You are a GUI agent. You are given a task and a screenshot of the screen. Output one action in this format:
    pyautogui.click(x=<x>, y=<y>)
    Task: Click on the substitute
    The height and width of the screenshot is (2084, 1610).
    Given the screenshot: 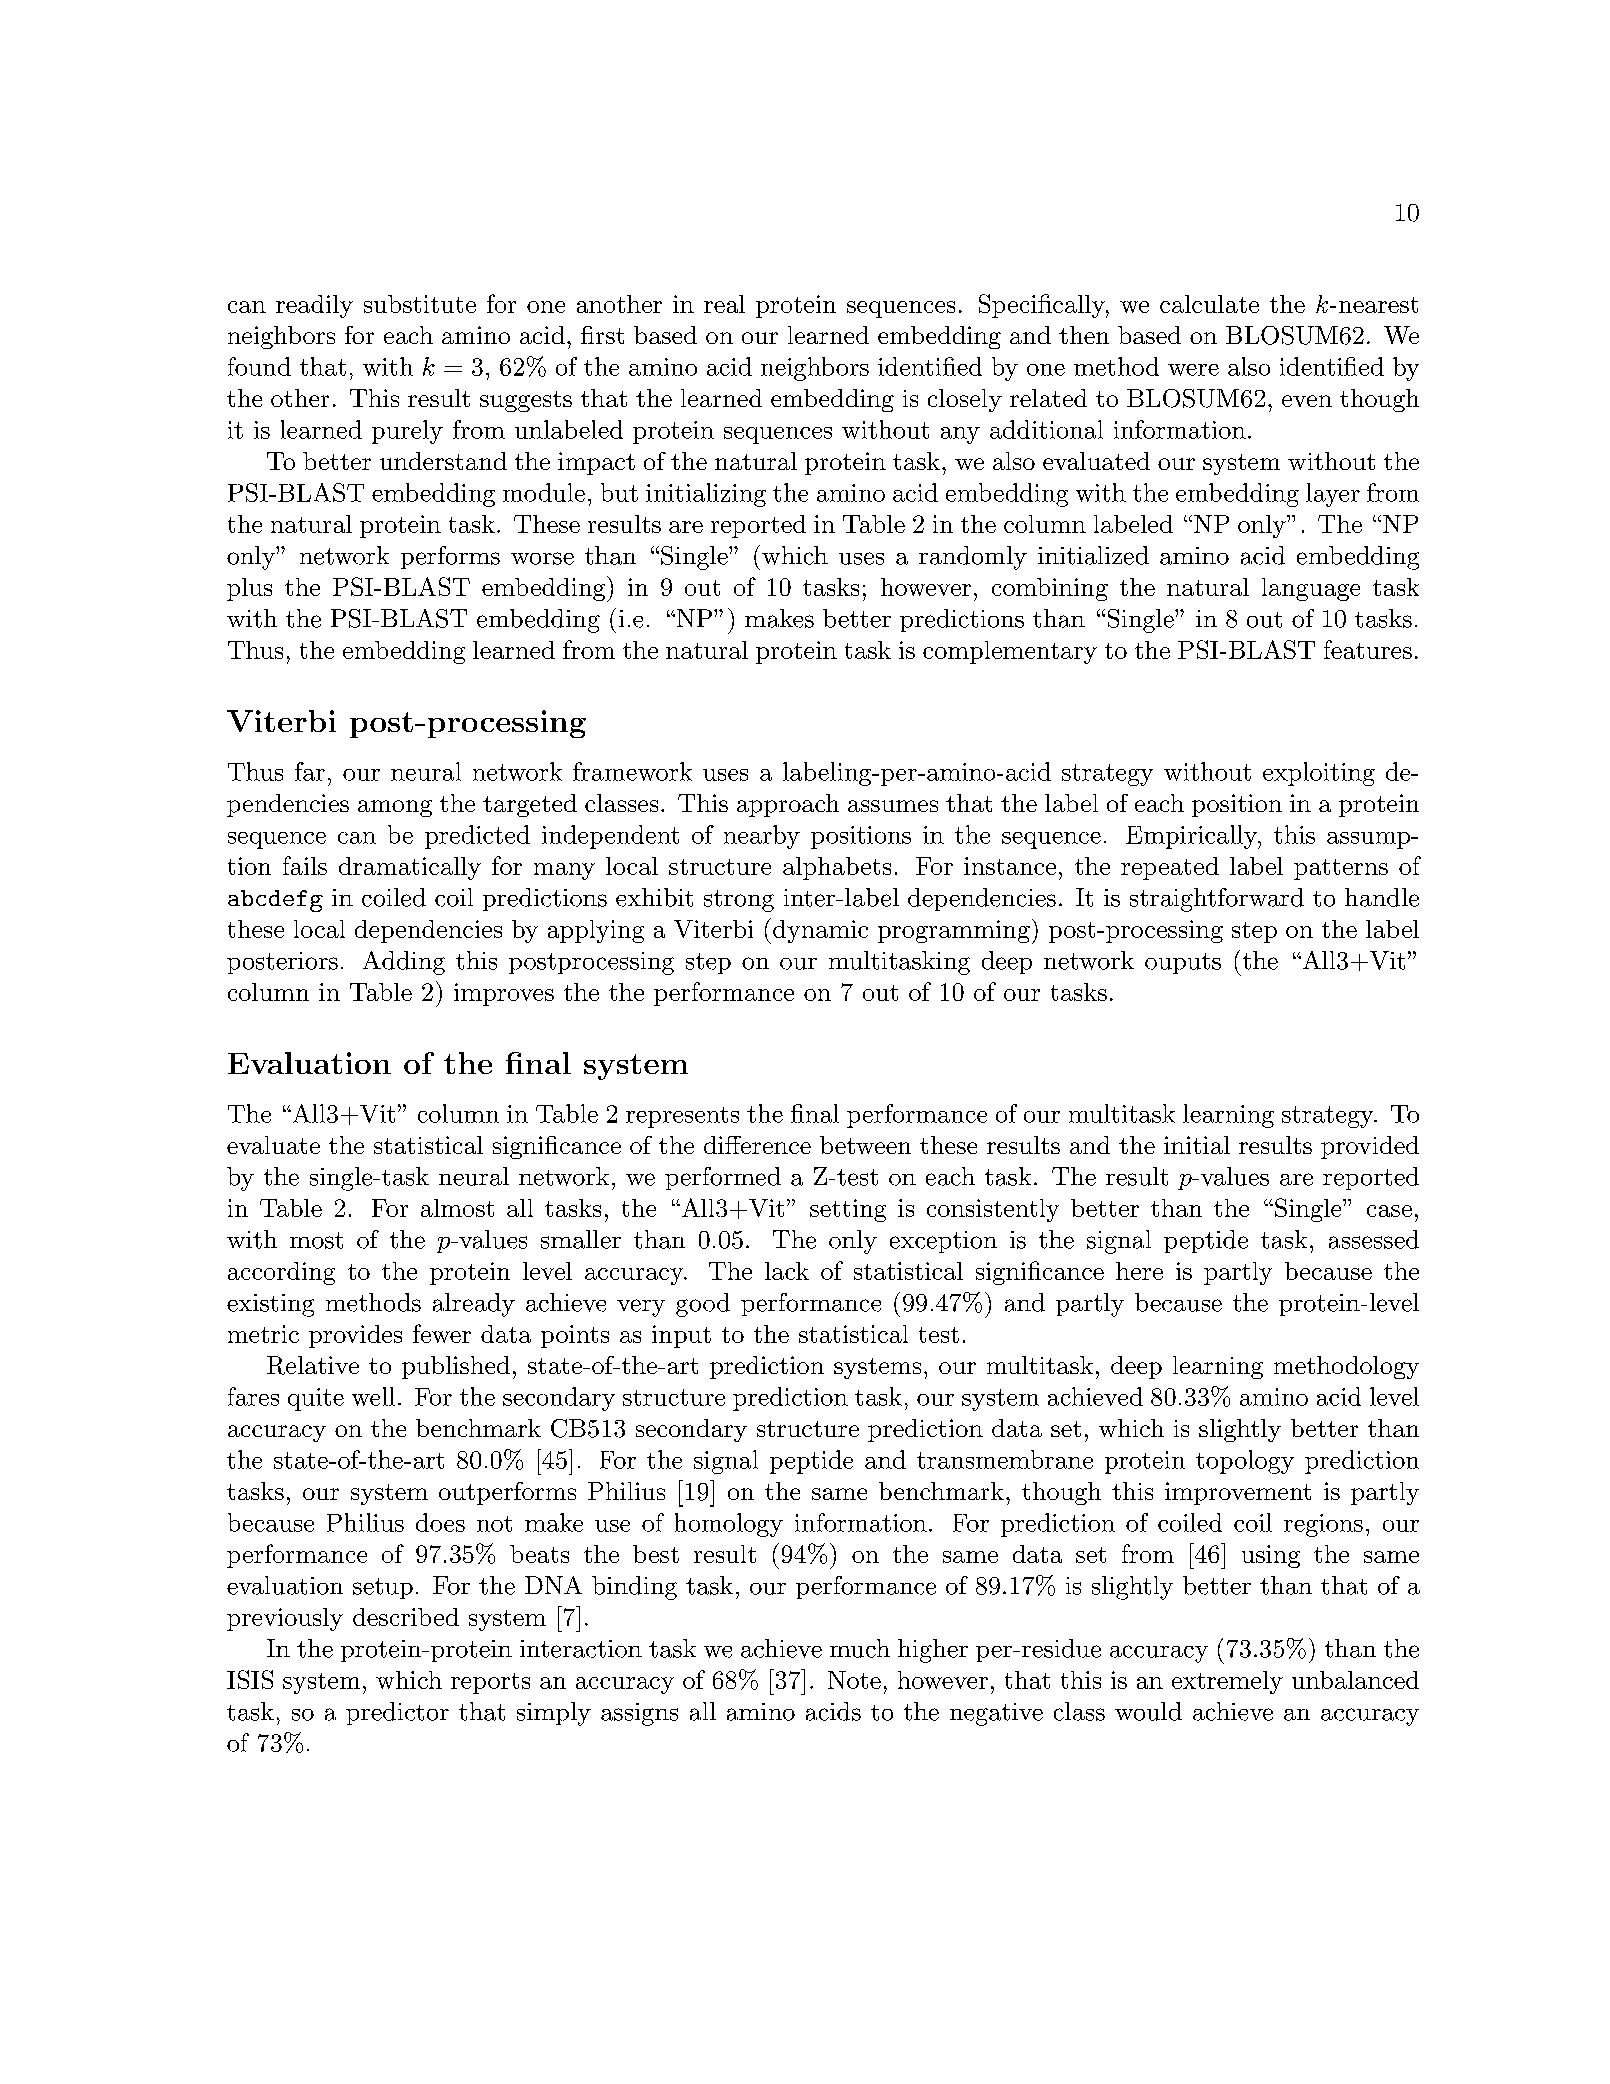 What is the action you would take?
    pyautogui.click(x=420, y=304)
